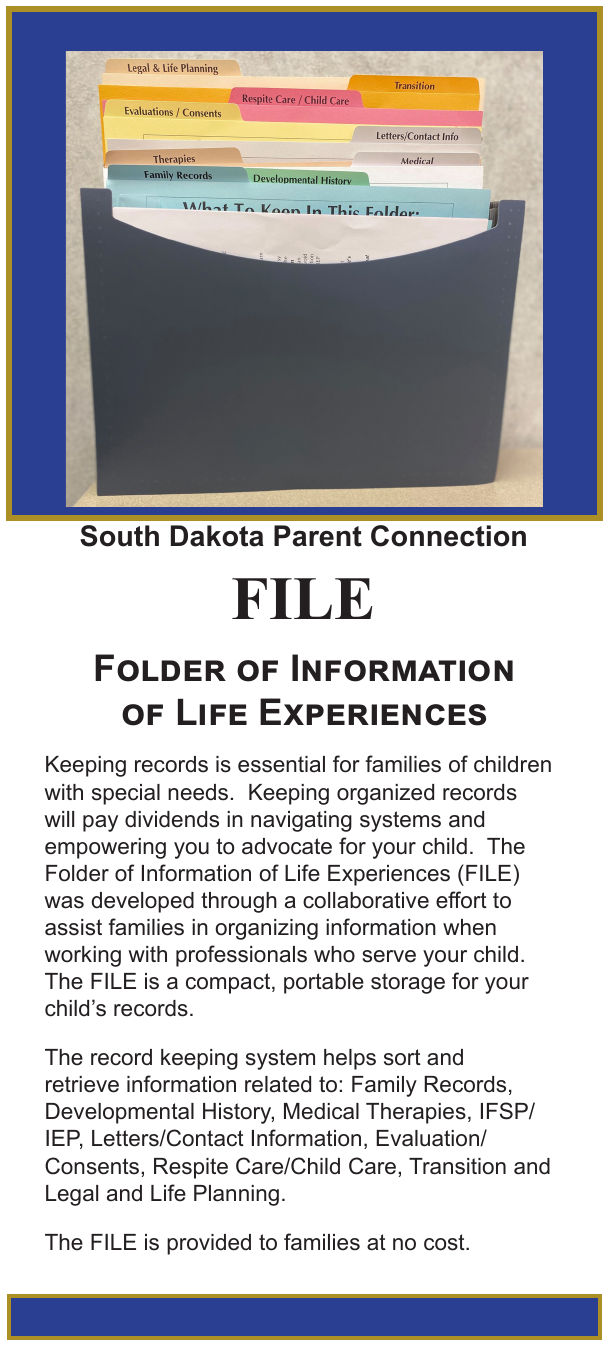 The width and height of the screenshot is (609, 1347). What do you see at coordinates (229, 983) in the screenshot?
I see `compact` at bounding box center [229, 983].
